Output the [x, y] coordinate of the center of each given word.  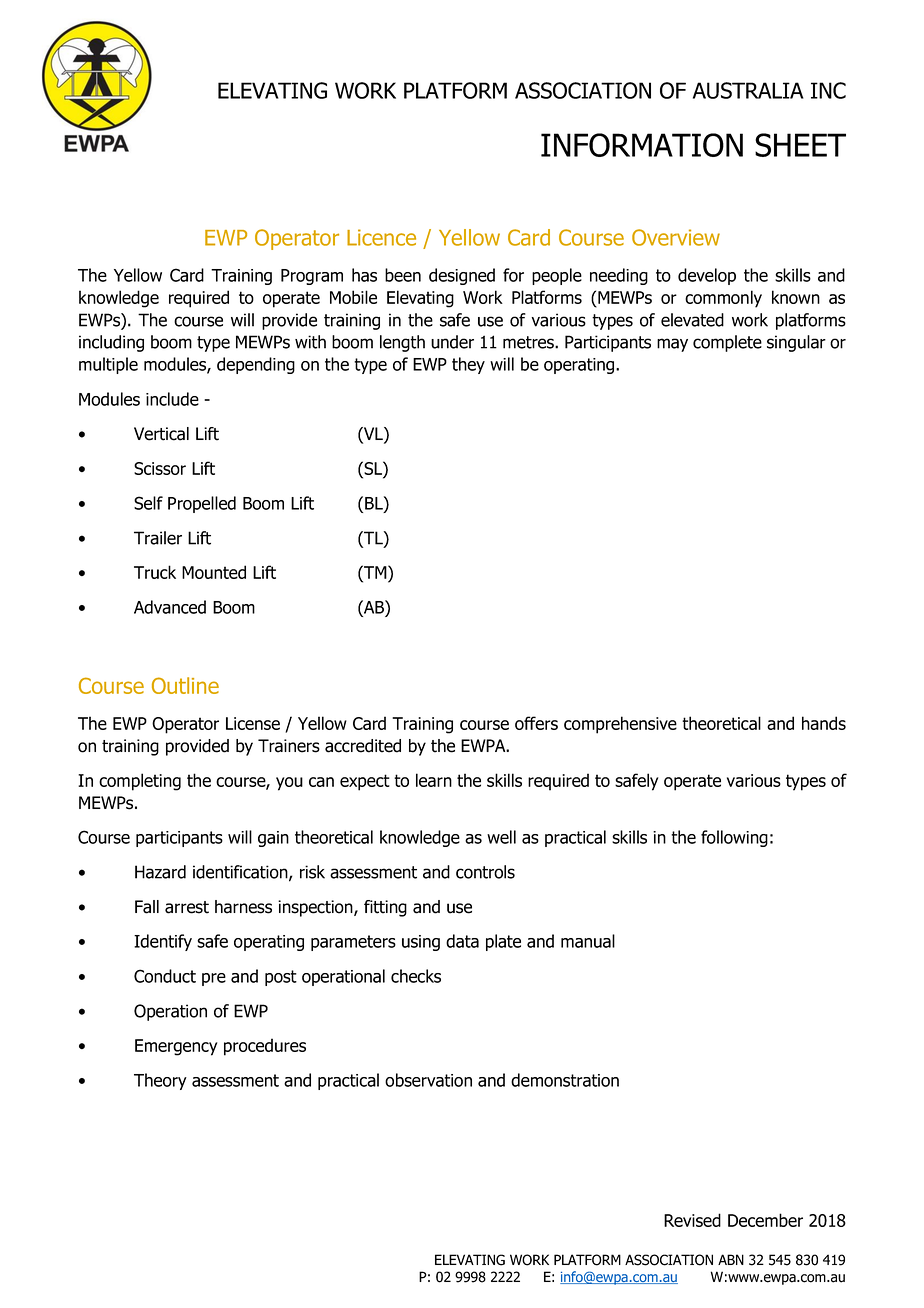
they [468, 365]
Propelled [202, 504]
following [734, 838]
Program [312, 277]
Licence [381, 237]
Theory [160, 1081]
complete [727, 343]
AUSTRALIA [748, 90]
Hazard [160, 872]
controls [485, 872]
